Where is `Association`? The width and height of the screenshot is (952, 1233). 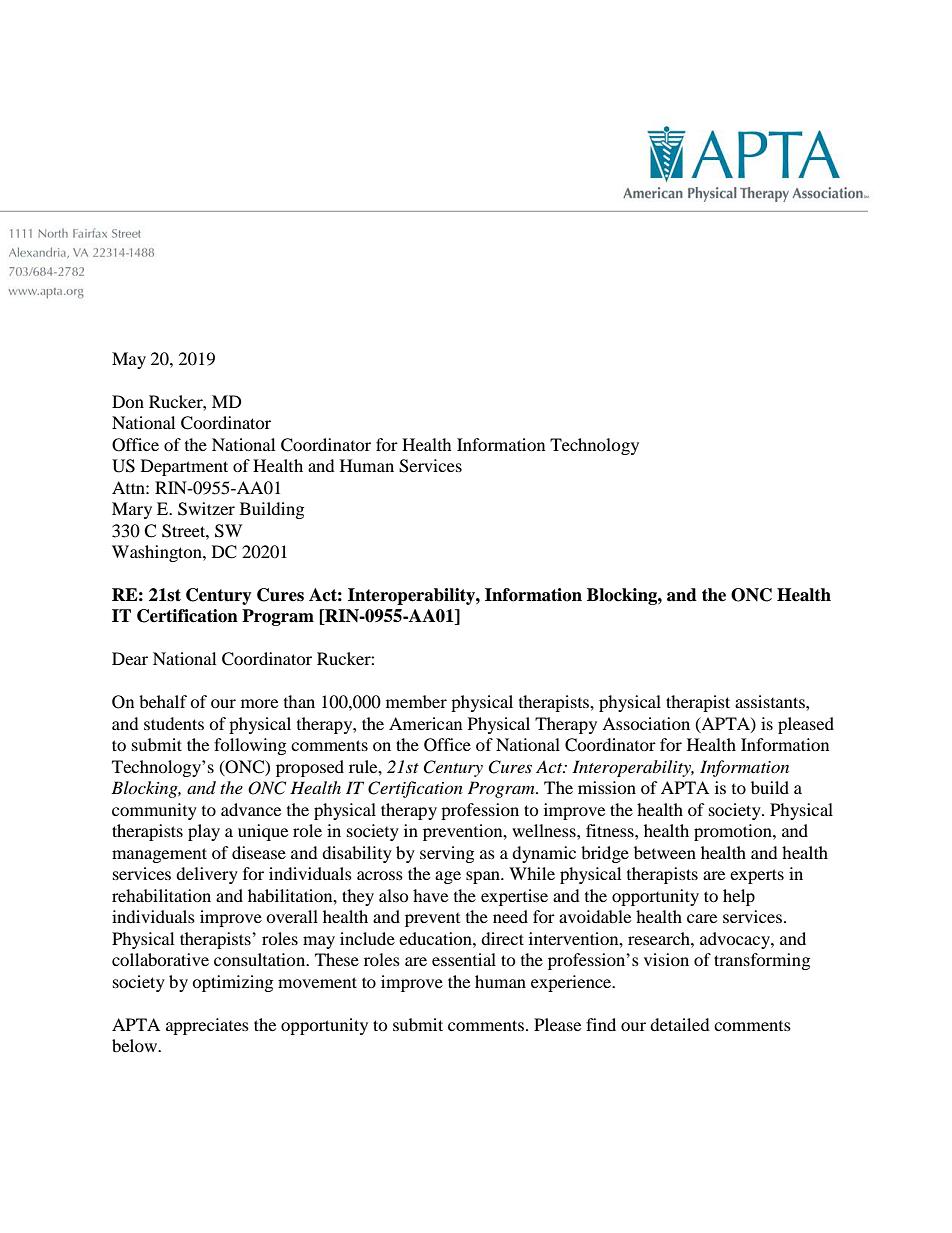 Association is located at coordinates (646, 723).
